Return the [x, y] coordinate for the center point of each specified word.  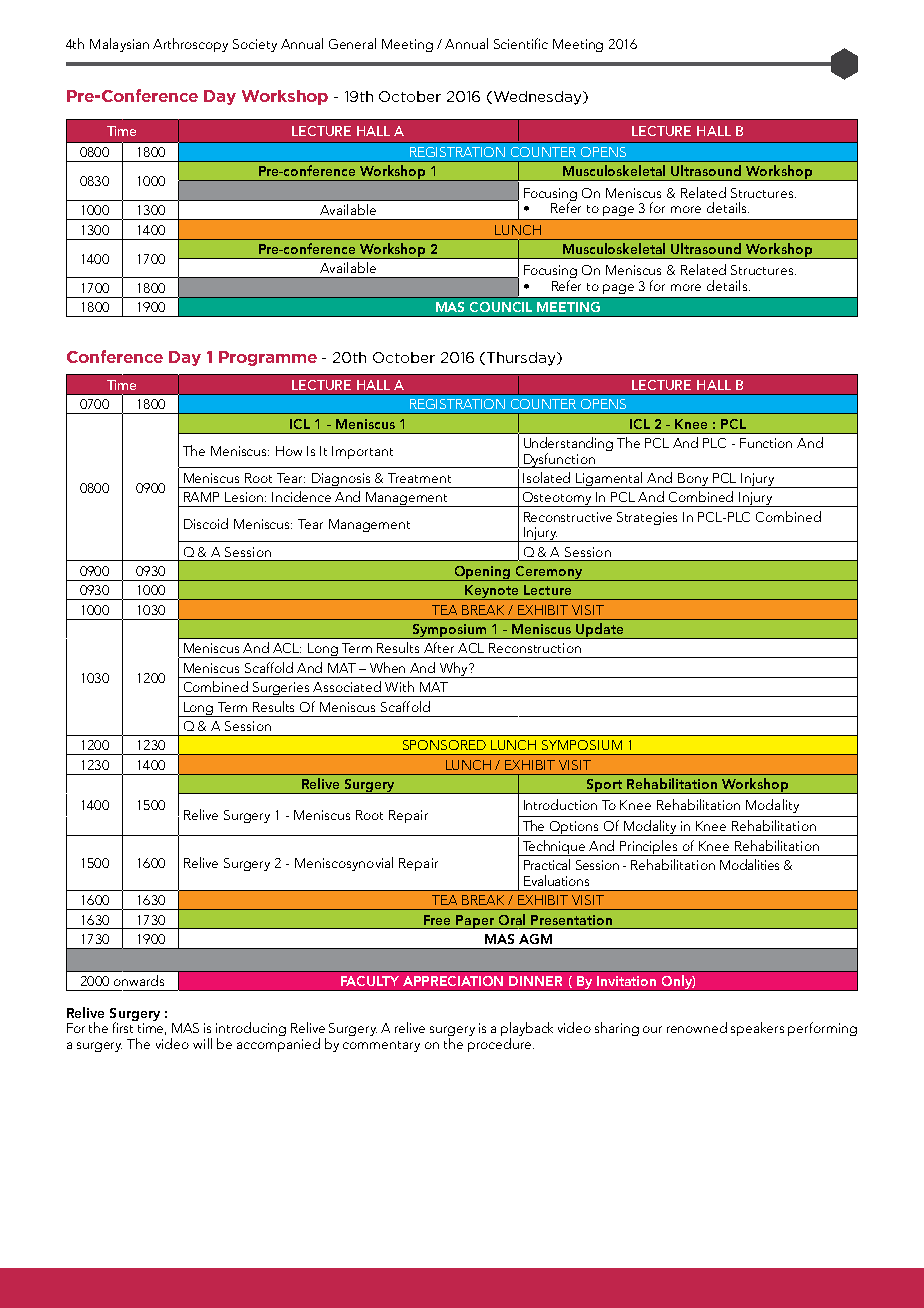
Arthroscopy [190, 45]
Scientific [521, 43]
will [202, 1043]
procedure [501, 1045]
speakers [757, 1029]
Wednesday [537, 98]
